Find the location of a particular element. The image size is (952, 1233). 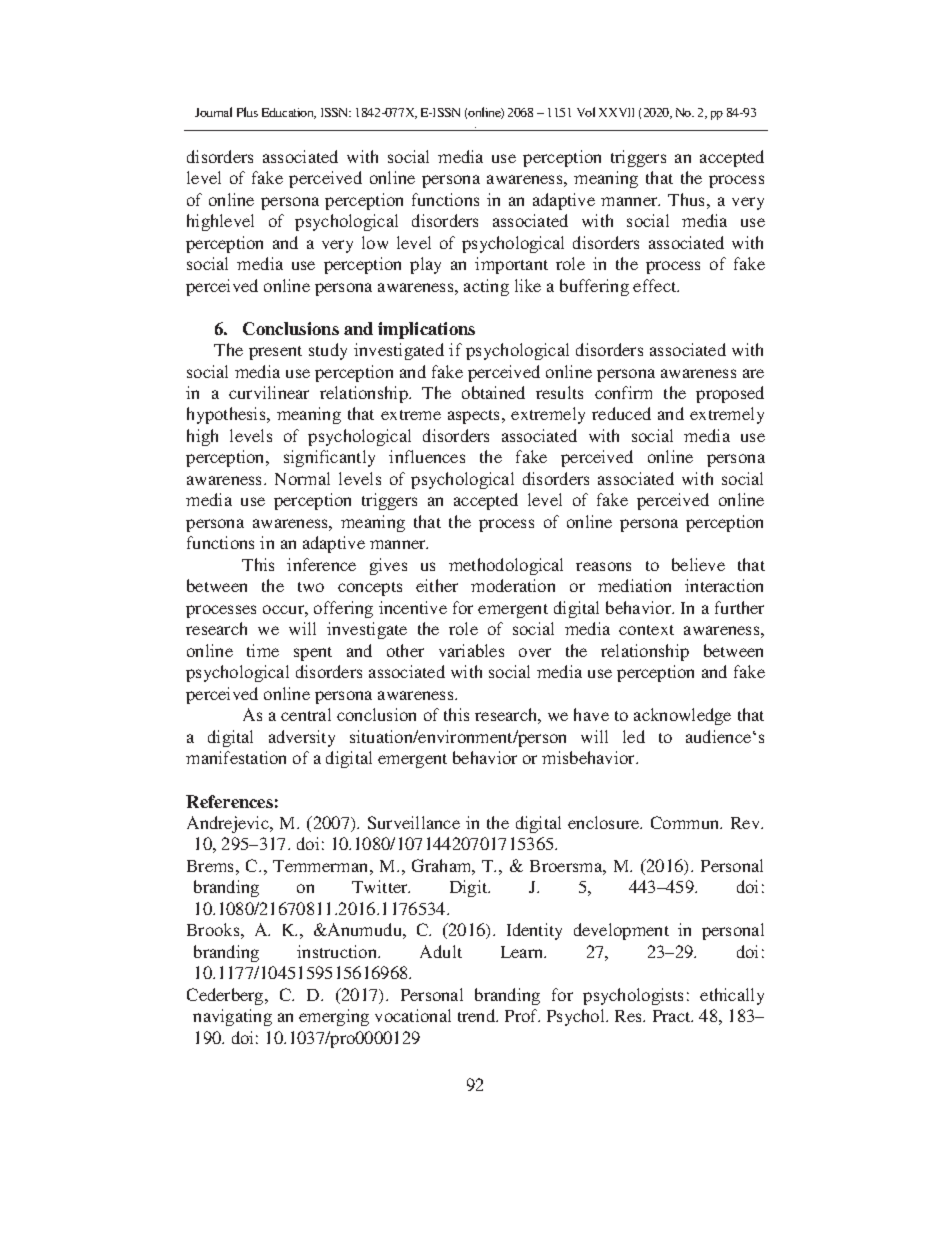

hypothesis is located at coordinates (227, 415).
